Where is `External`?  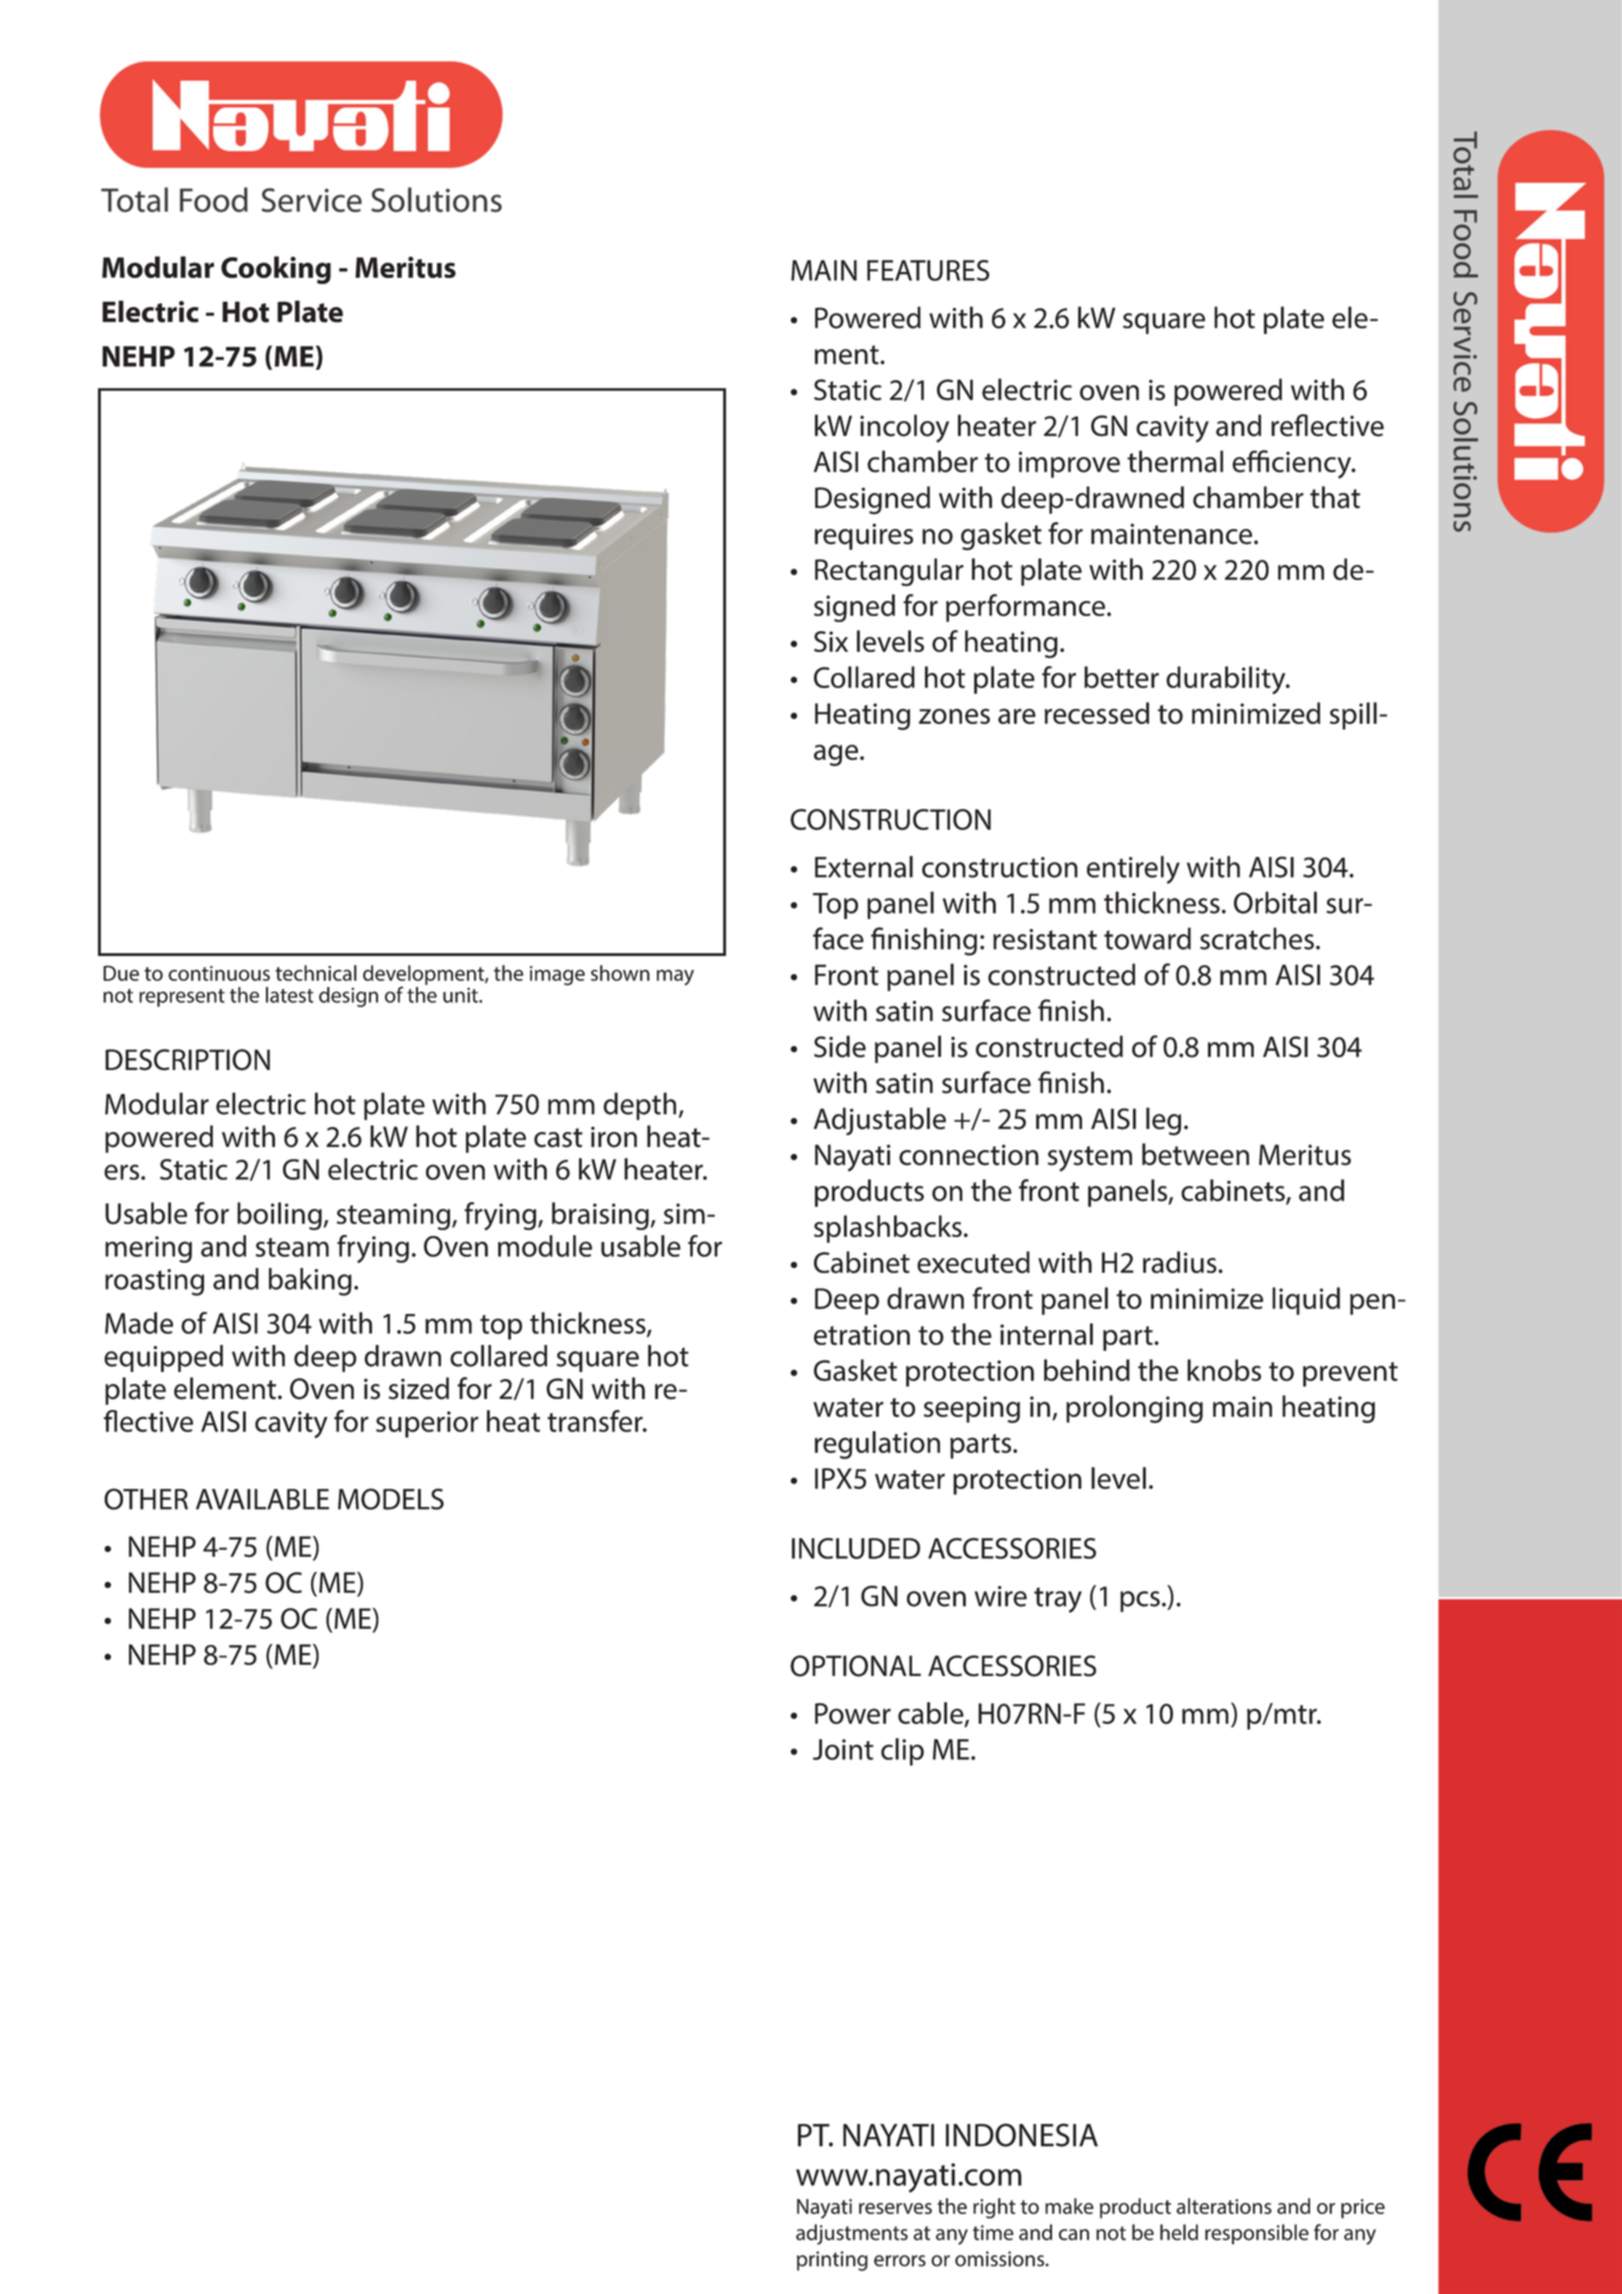 External is located at coordinates (864, 867).
